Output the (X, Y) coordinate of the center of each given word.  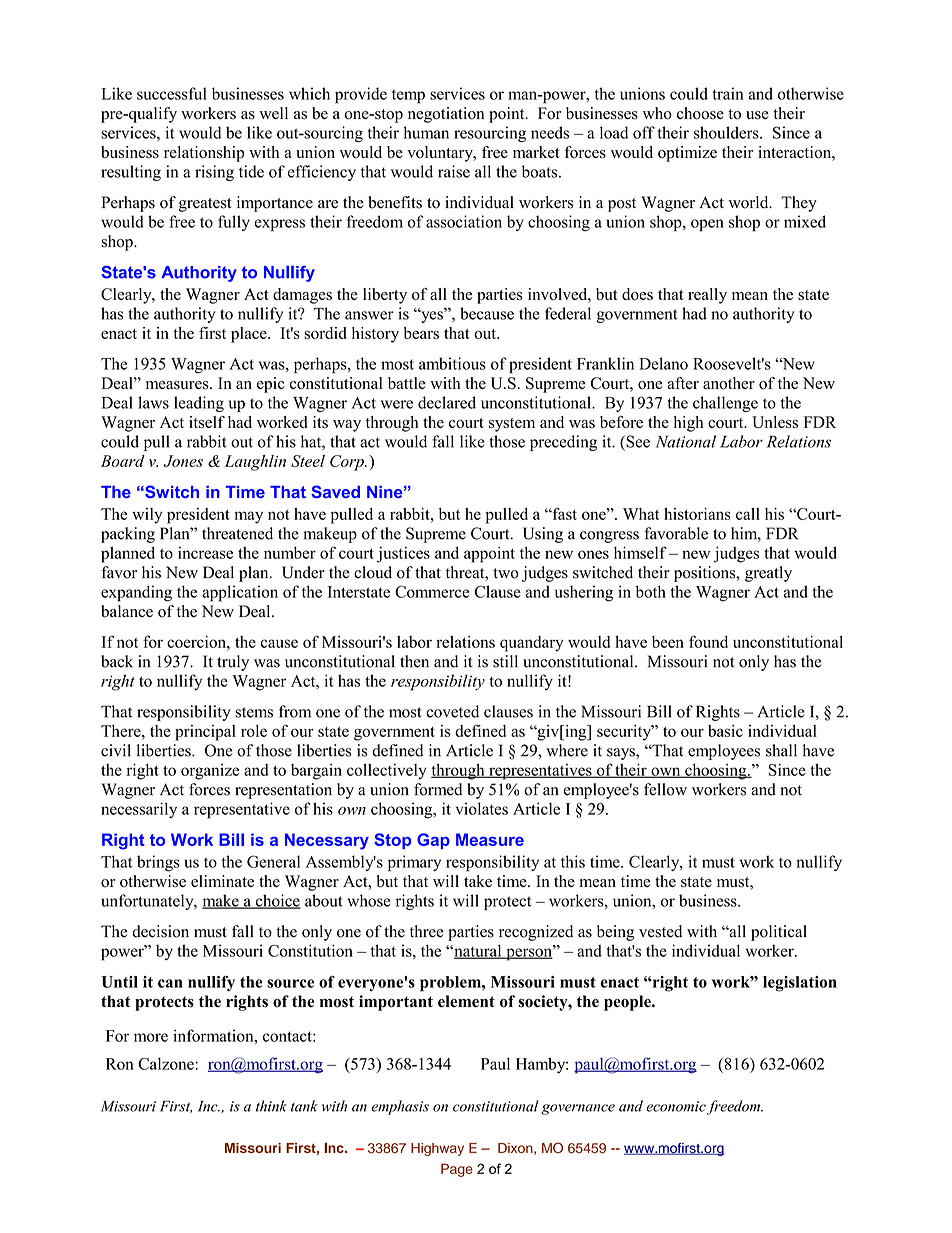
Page (457, 1170)
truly (233, 663)
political (779, 933)
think (271, 1106)
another (729, 383)
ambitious (452, 363)
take (478, 881)
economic (677, 1107)
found (708, 641)
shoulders (727, 132)
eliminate (222, 881)
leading (199, 404)
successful (172, 93)
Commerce (432, 591)
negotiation (446, 115)
